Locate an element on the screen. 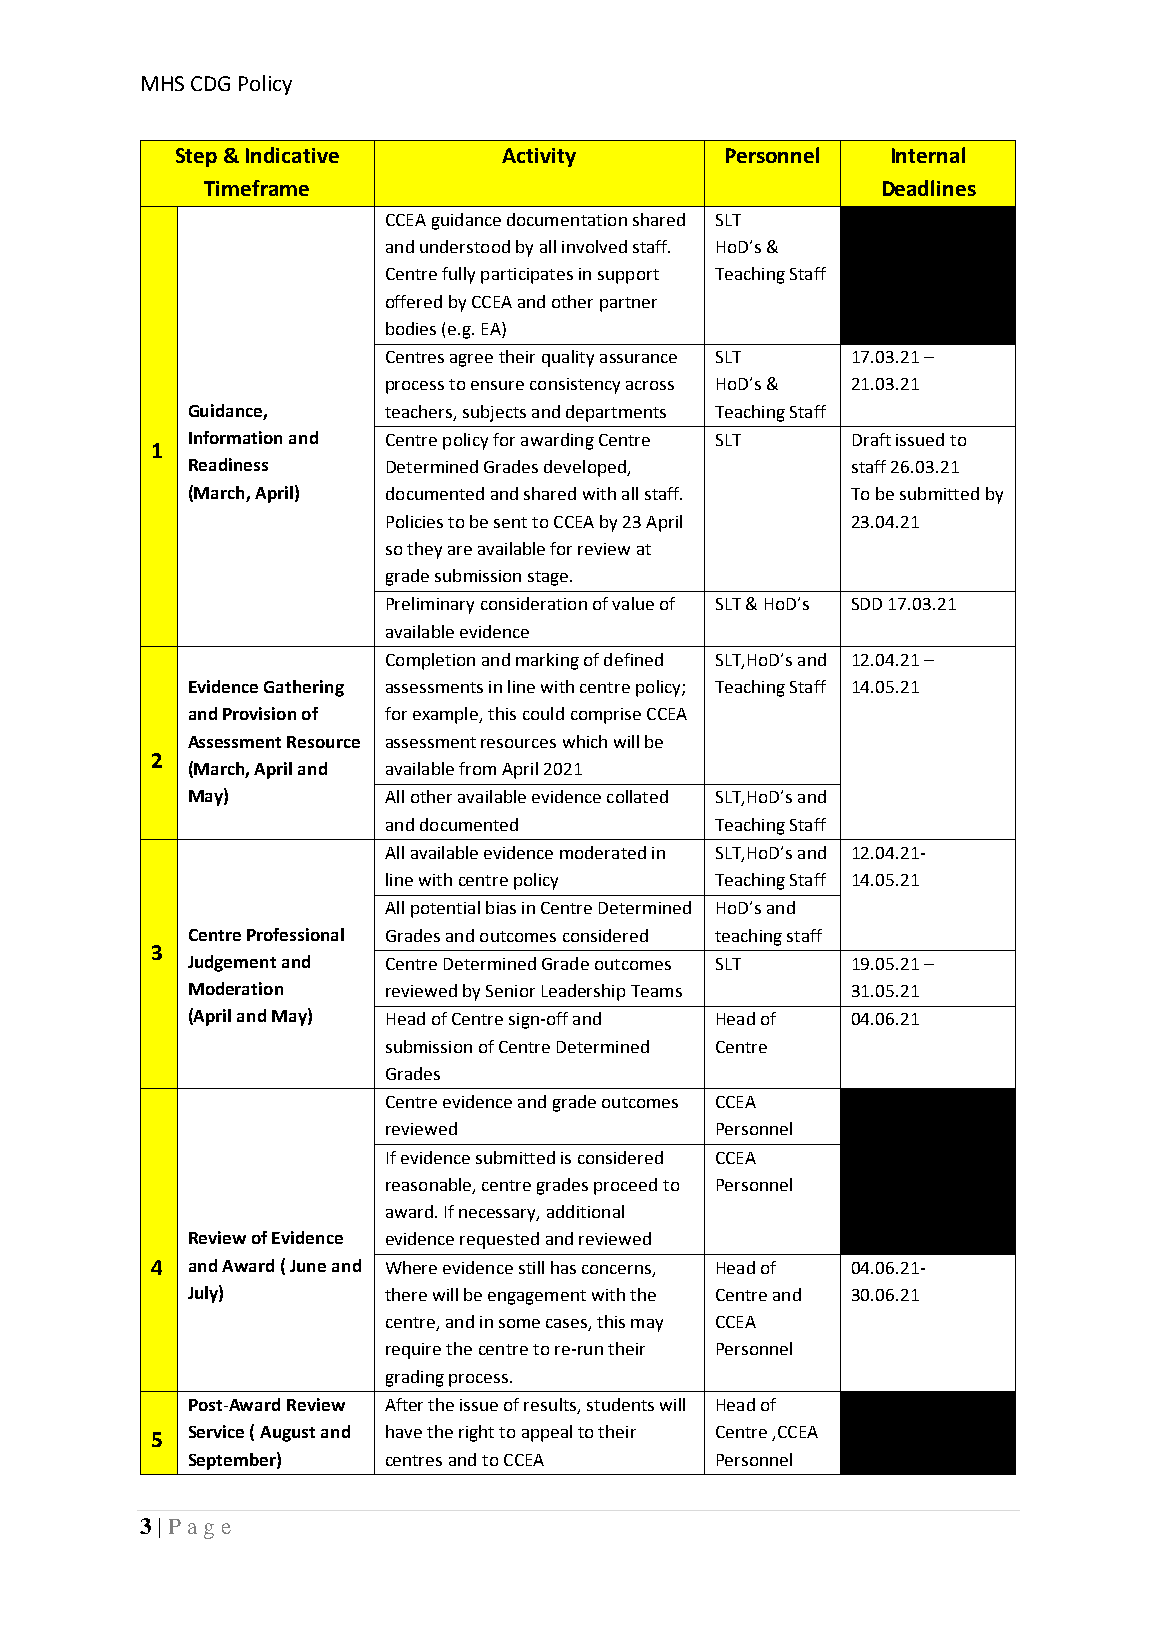  August is located at coordinates (287, 1434).
